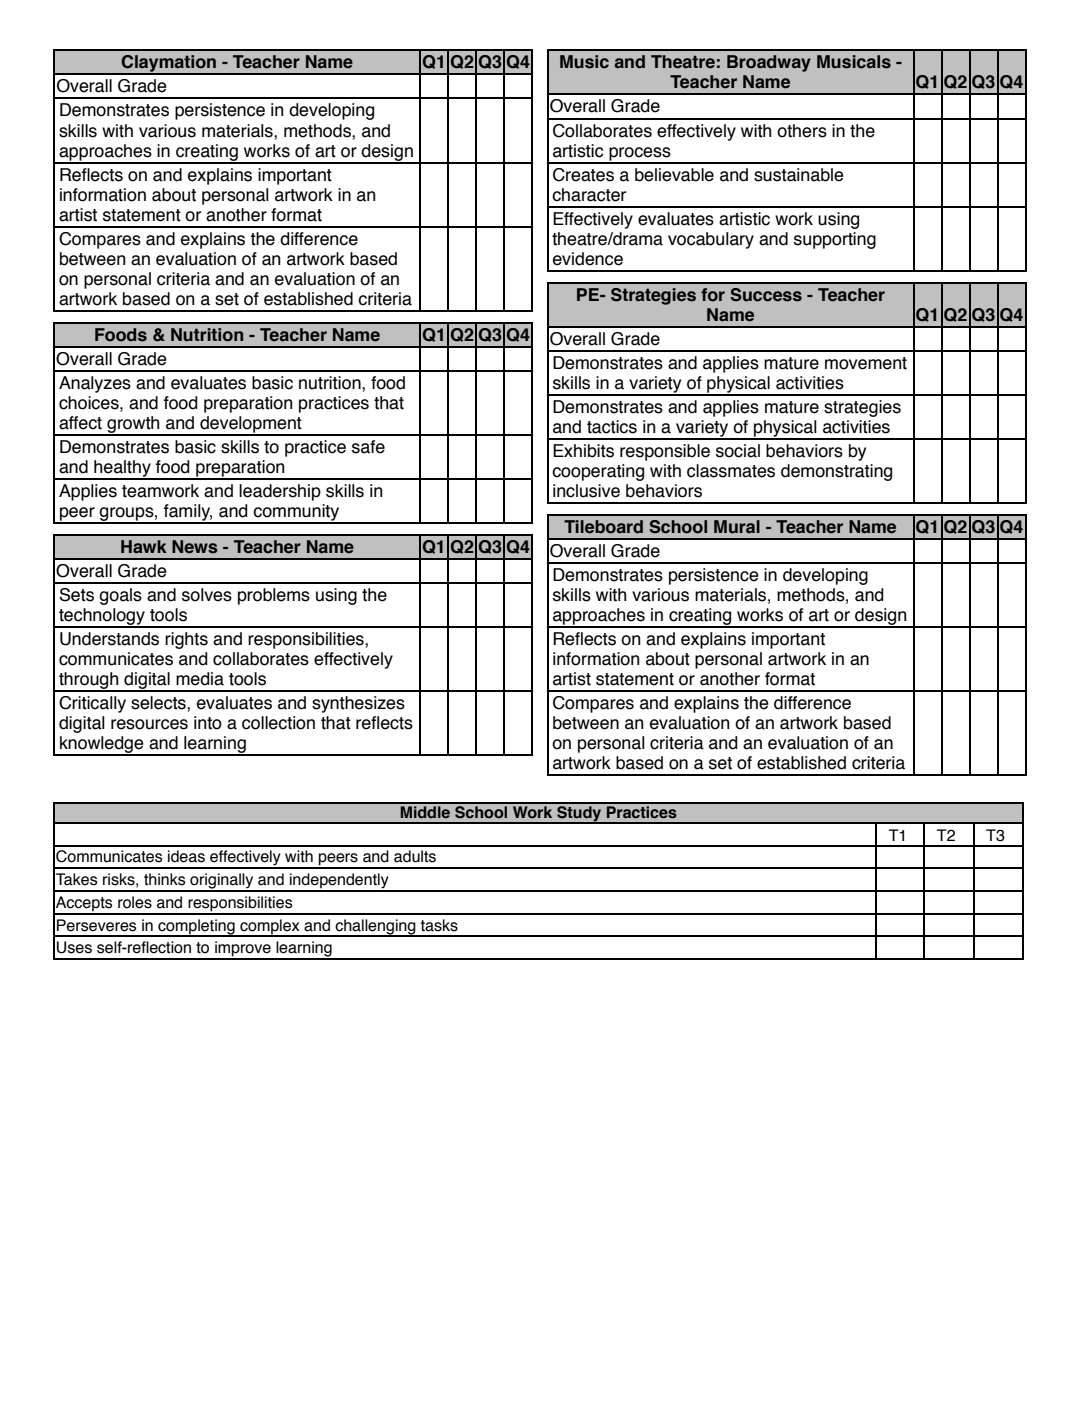 The image size is (1088, 1408). I want to click on family, so click(187, 513).
